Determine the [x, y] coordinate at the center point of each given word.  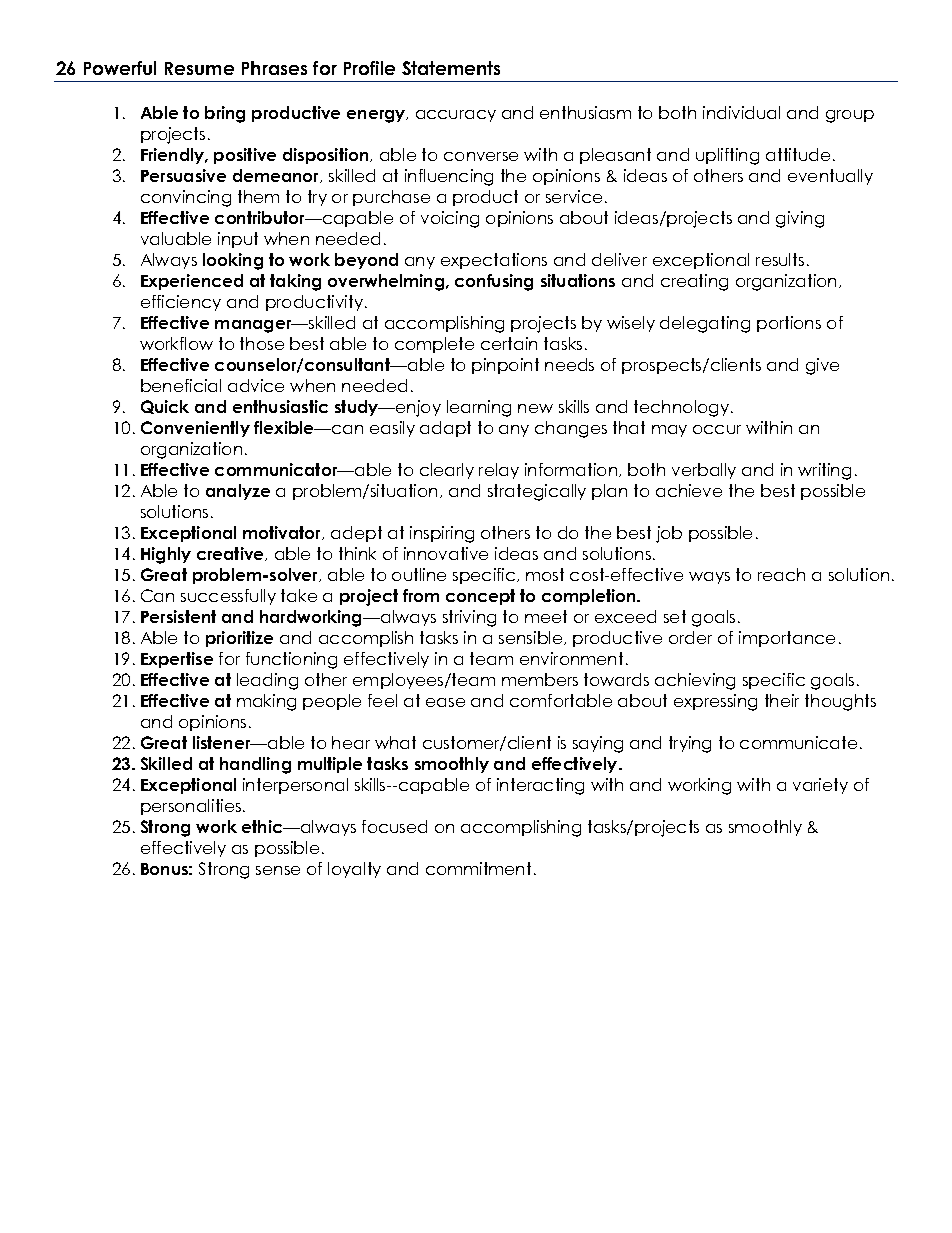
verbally [704, 471]
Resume [199, 68]
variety [820, 786]
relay [499, 471]
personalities [192, 807]
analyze [238, 492]
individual [741, 112]
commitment [478, 868]
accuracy [456, 116]
